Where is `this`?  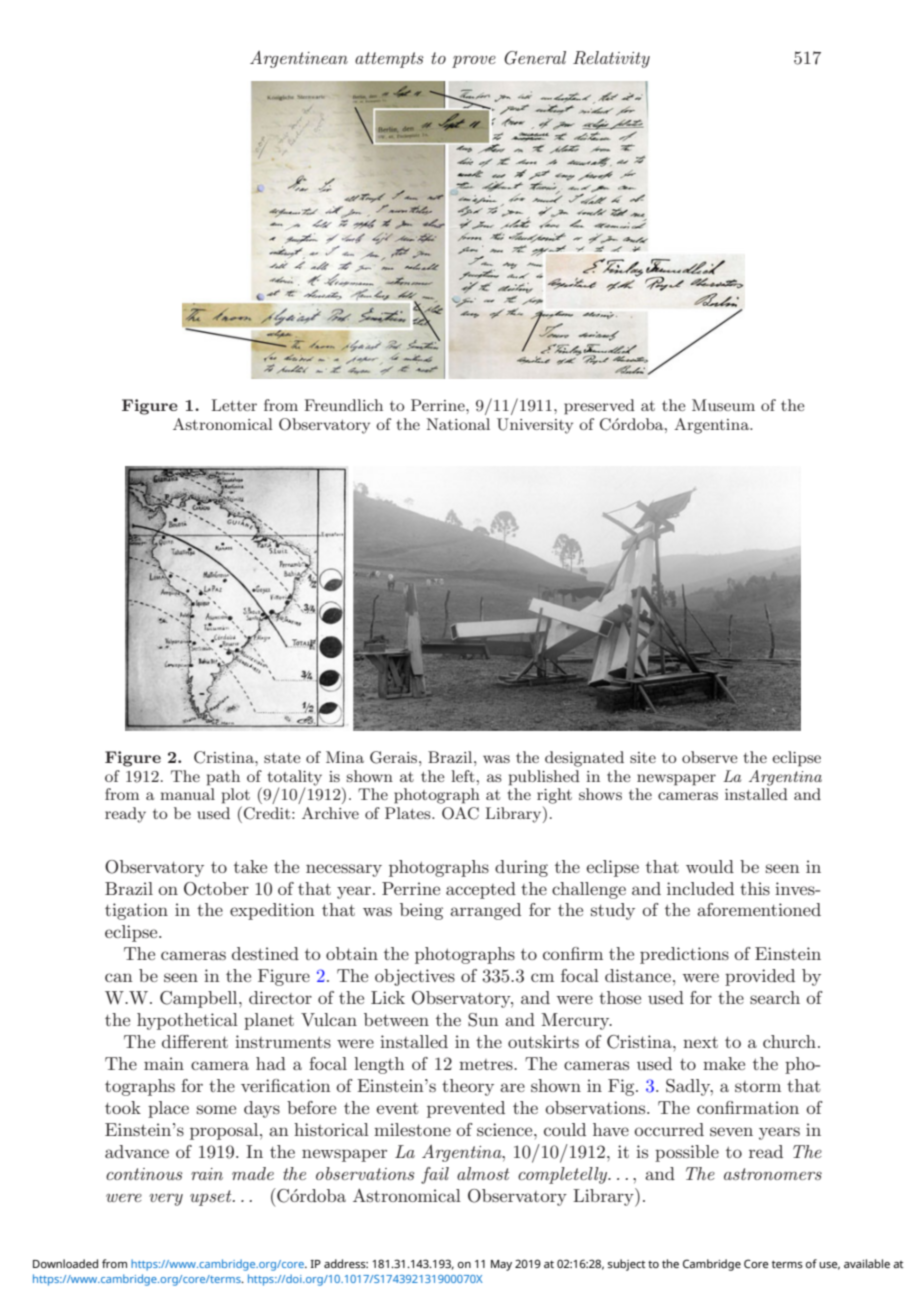 this is located at coordinates (755, 888).
